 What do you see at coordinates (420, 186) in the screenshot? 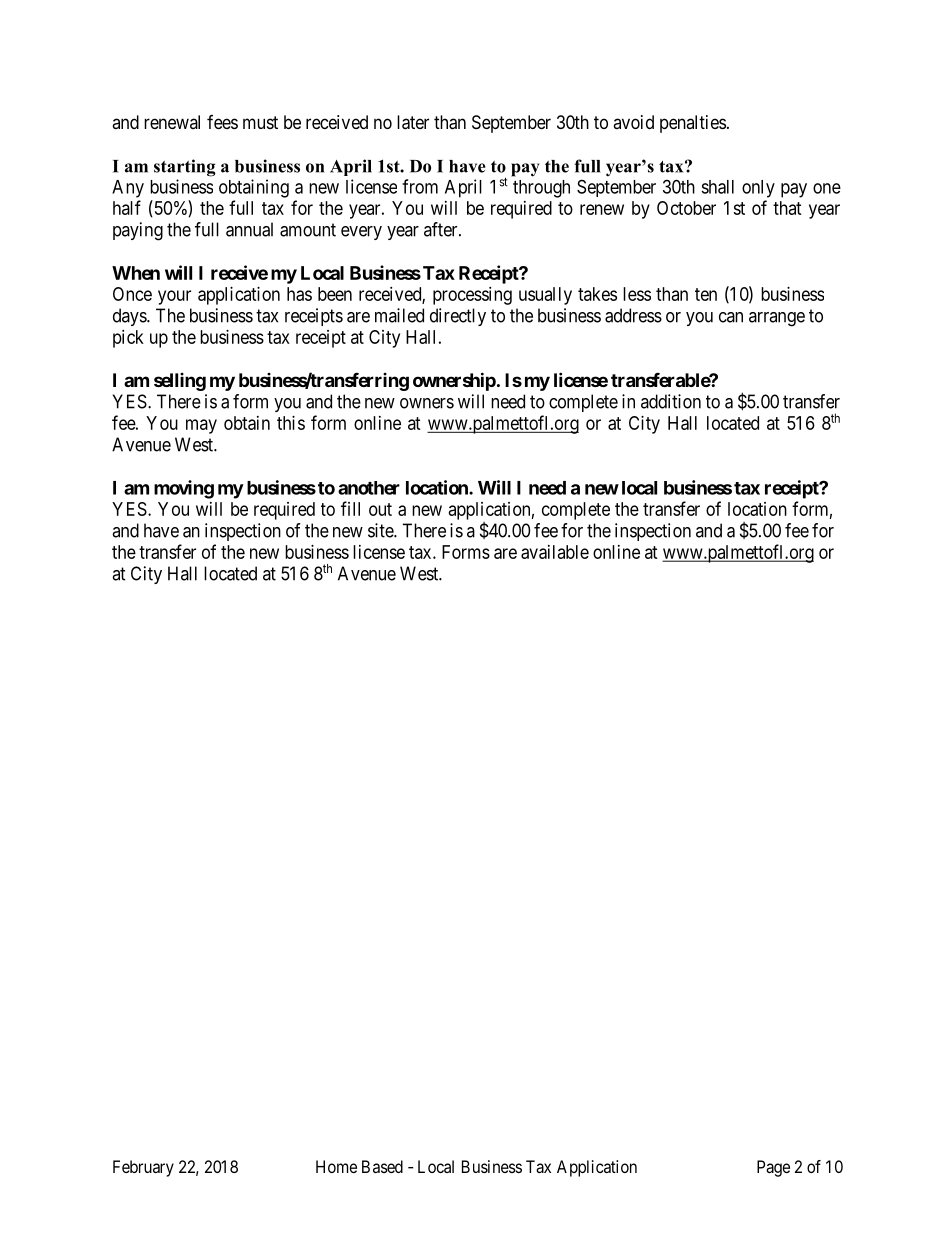
I see `from` at bounding box center [420, 186].
